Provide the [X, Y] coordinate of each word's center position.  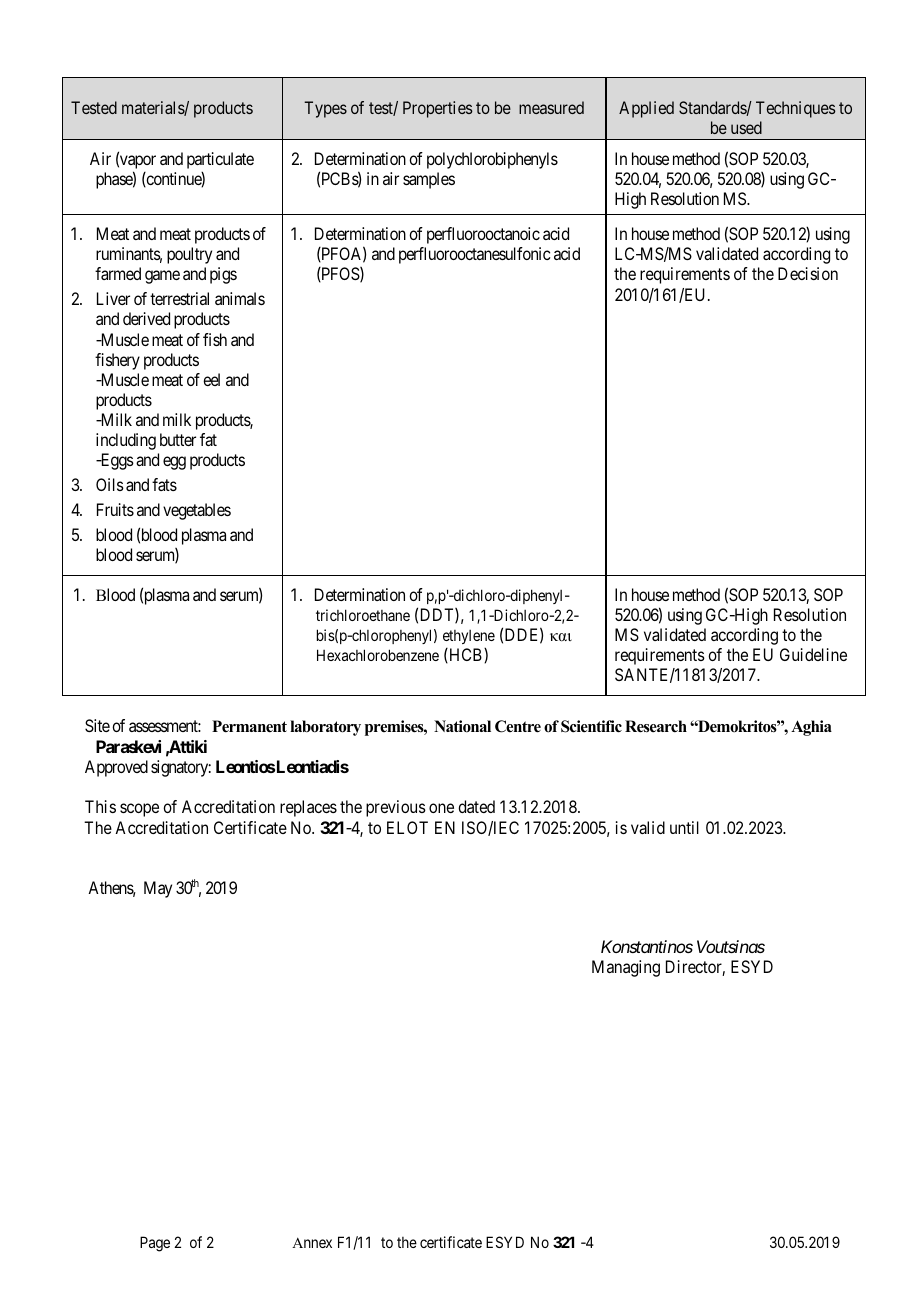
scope [139, 810]
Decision [808, 273]
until [684, 827]
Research [656, 726]
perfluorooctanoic [483, 235]
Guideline [813, 654]
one [441, 808]
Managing [626, 968]
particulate [220, 160]
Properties [438, 109]
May [158, 889]
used [746, 127]
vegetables [197, 511]
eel [211, 379]
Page [155, 1244]
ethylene [469, 637]
